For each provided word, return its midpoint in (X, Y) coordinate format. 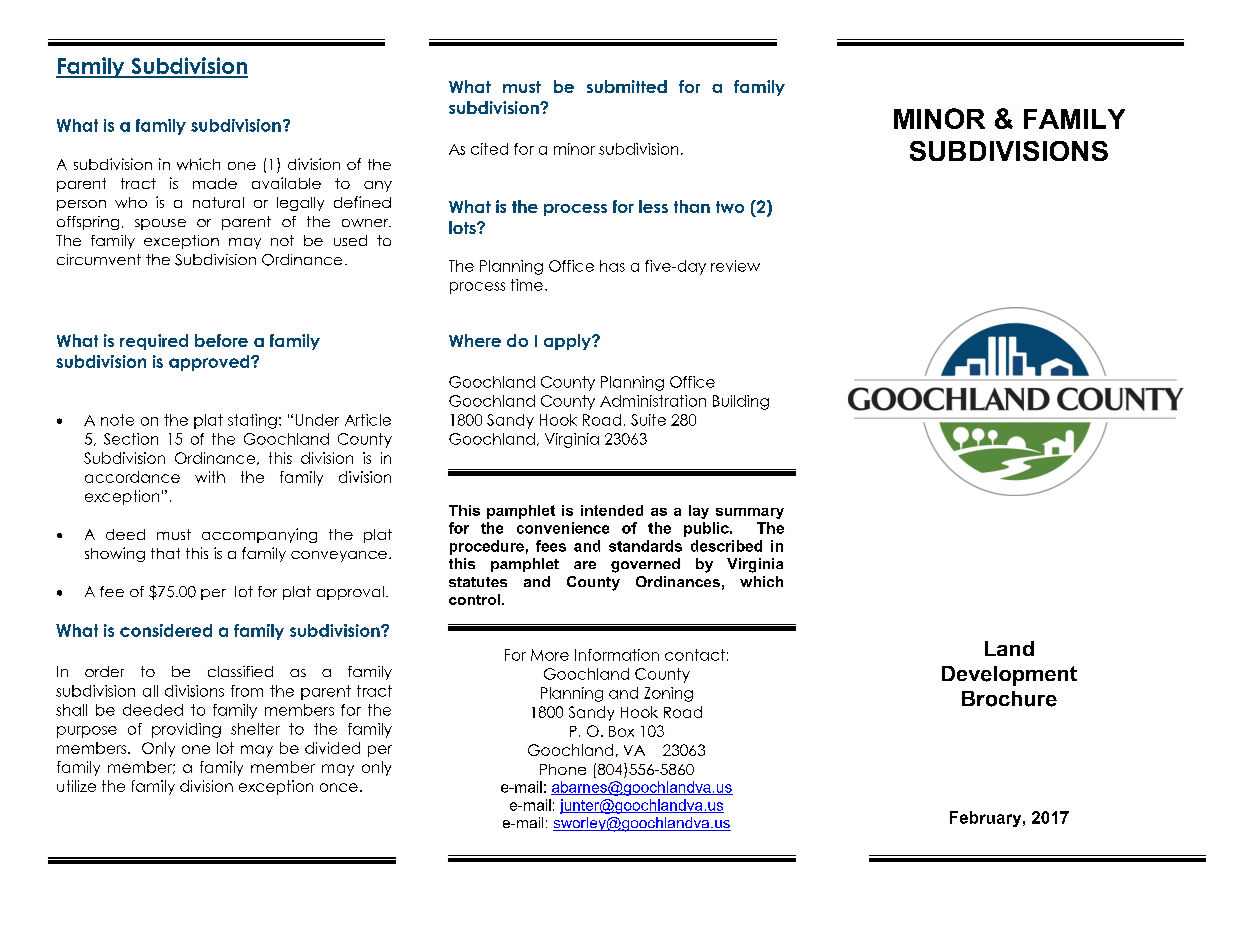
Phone (563, 769)
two (730, 207)
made (215, 183)
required (154, 342)
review (735, 266)
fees (551, 546)
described (726, 546)
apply (569, 342)
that (165, 553)
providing (186, 730)
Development (1009, 676)
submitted (627, 86)
